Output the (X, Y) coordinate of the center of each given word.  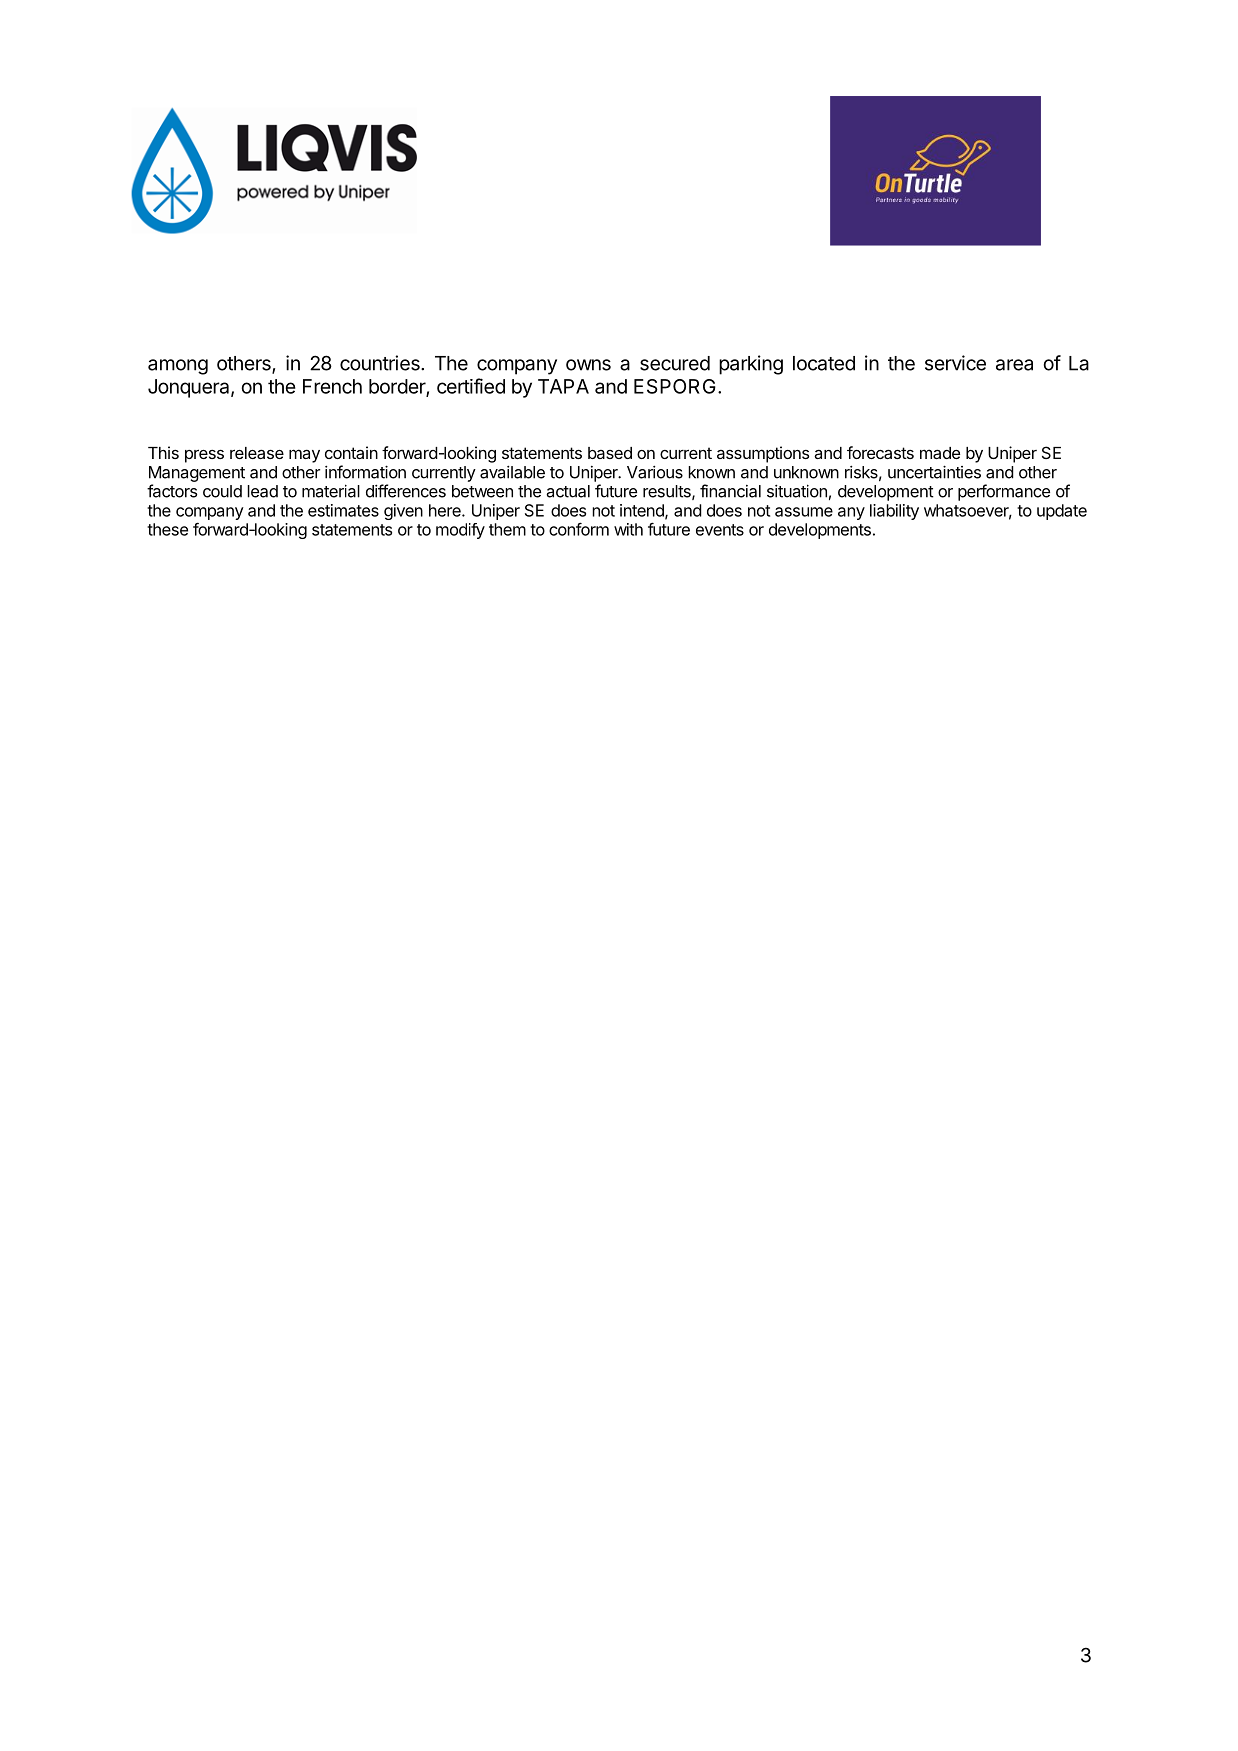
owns (588, 365)
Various (655, 472)
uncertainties (934, 472)
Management (197, 474)
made (940, 453)
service (955, 363)
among (178, 367)
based (610, 453)
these (167, 529)
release (257, 453)
